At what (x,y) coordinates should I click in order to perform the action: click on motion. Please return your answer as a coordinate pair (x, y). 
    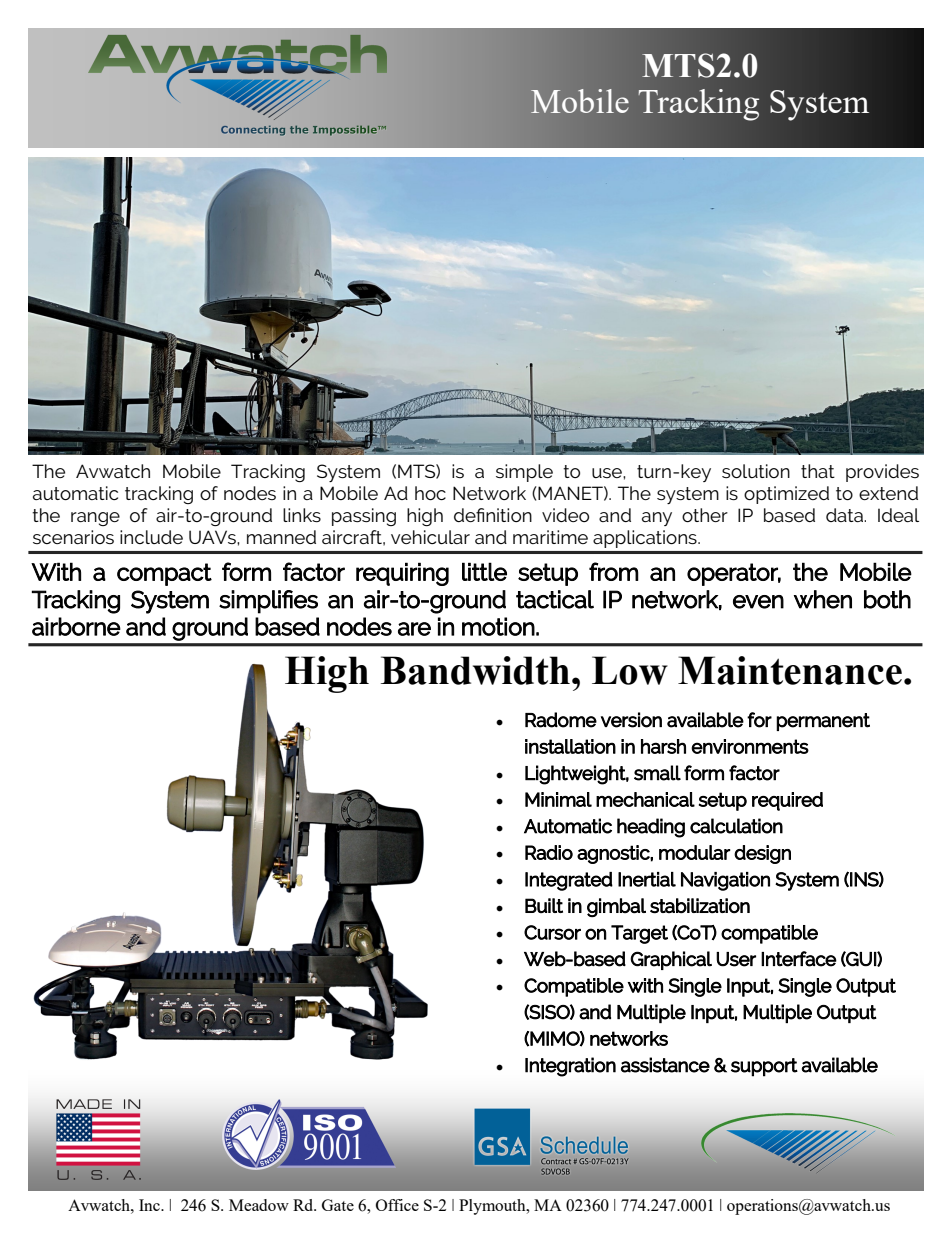
    Looking at the image, I should click on (498, 626).
